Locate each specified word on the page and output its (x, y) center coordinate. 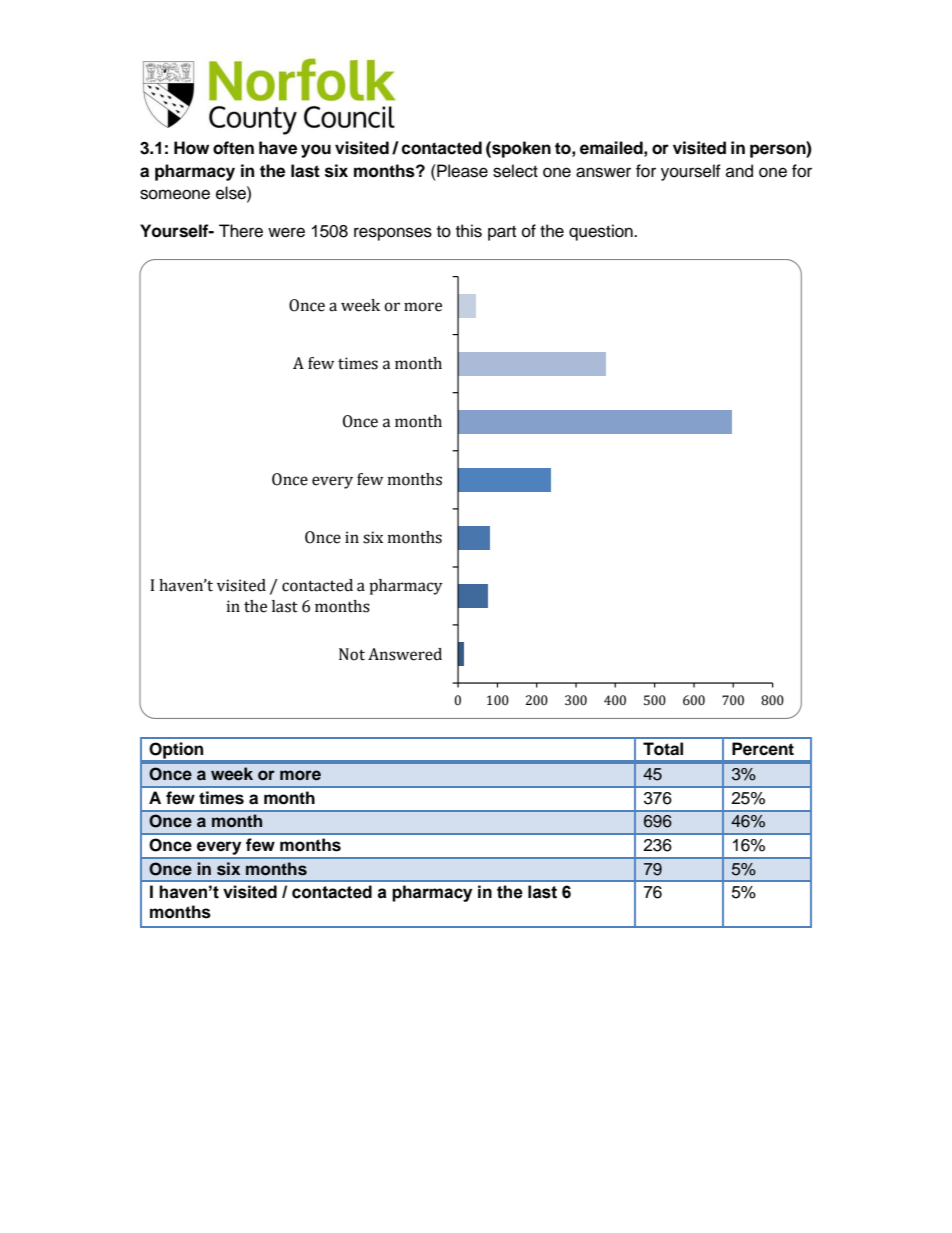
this (469, 231)
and (739, 171)
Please (461, 171)
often (233, 148)
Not (352, 654)
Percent (763, 749)
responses (393, 234)
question (602, 232)
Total (663, 749)
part (502, 233)
